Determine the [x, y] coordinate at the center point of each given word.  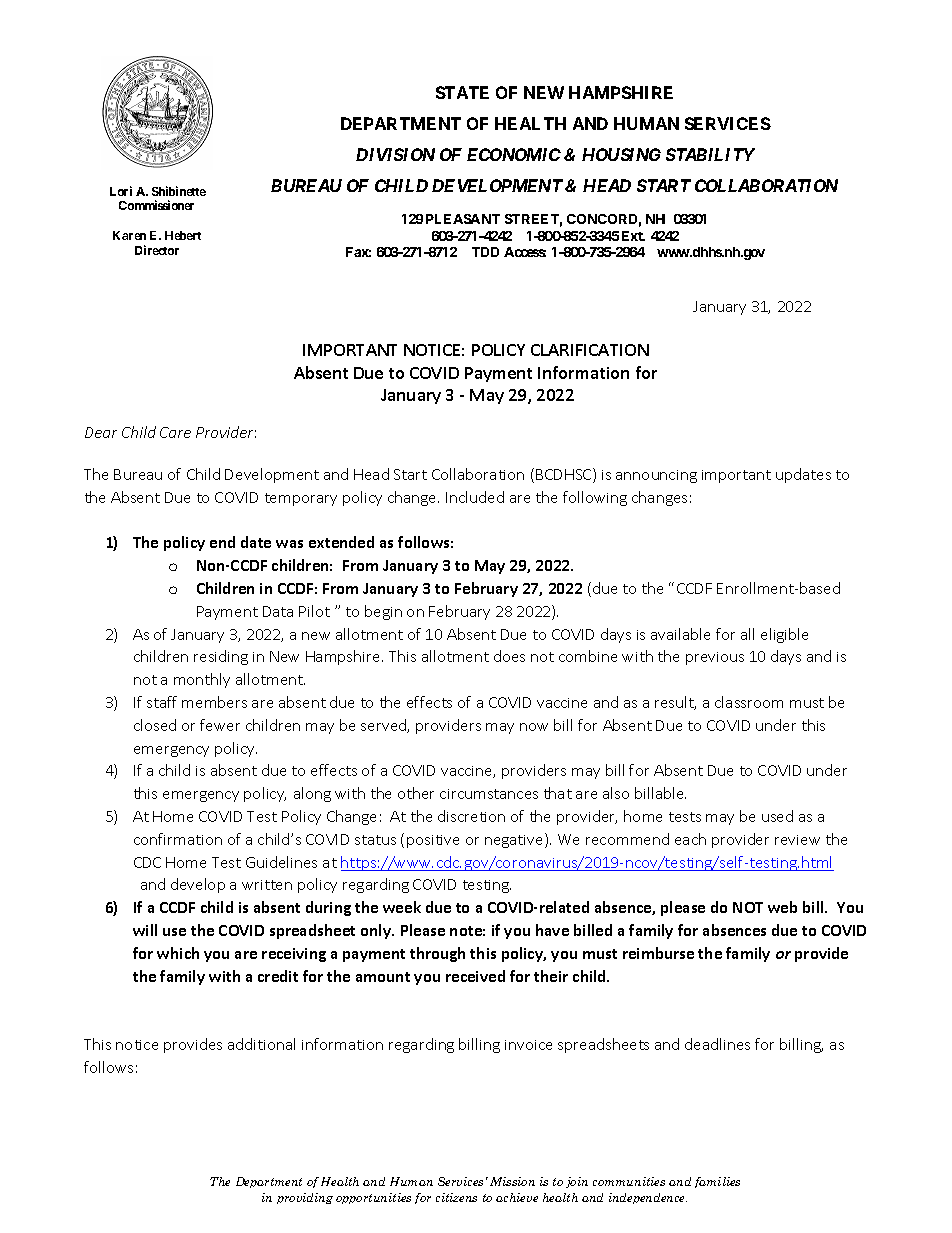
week [402, 907]
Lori [121, 191]
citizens [456, 1197]
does [509, 656]
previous [715, 658]
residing [221, 657]
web [782, 907]
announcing [656, 476]
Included [475, 497]
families [717, 1182]
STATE [462, 92]
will [145, 930]
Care [175, 432]
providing [305, 1198]
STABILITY [710, 154]
